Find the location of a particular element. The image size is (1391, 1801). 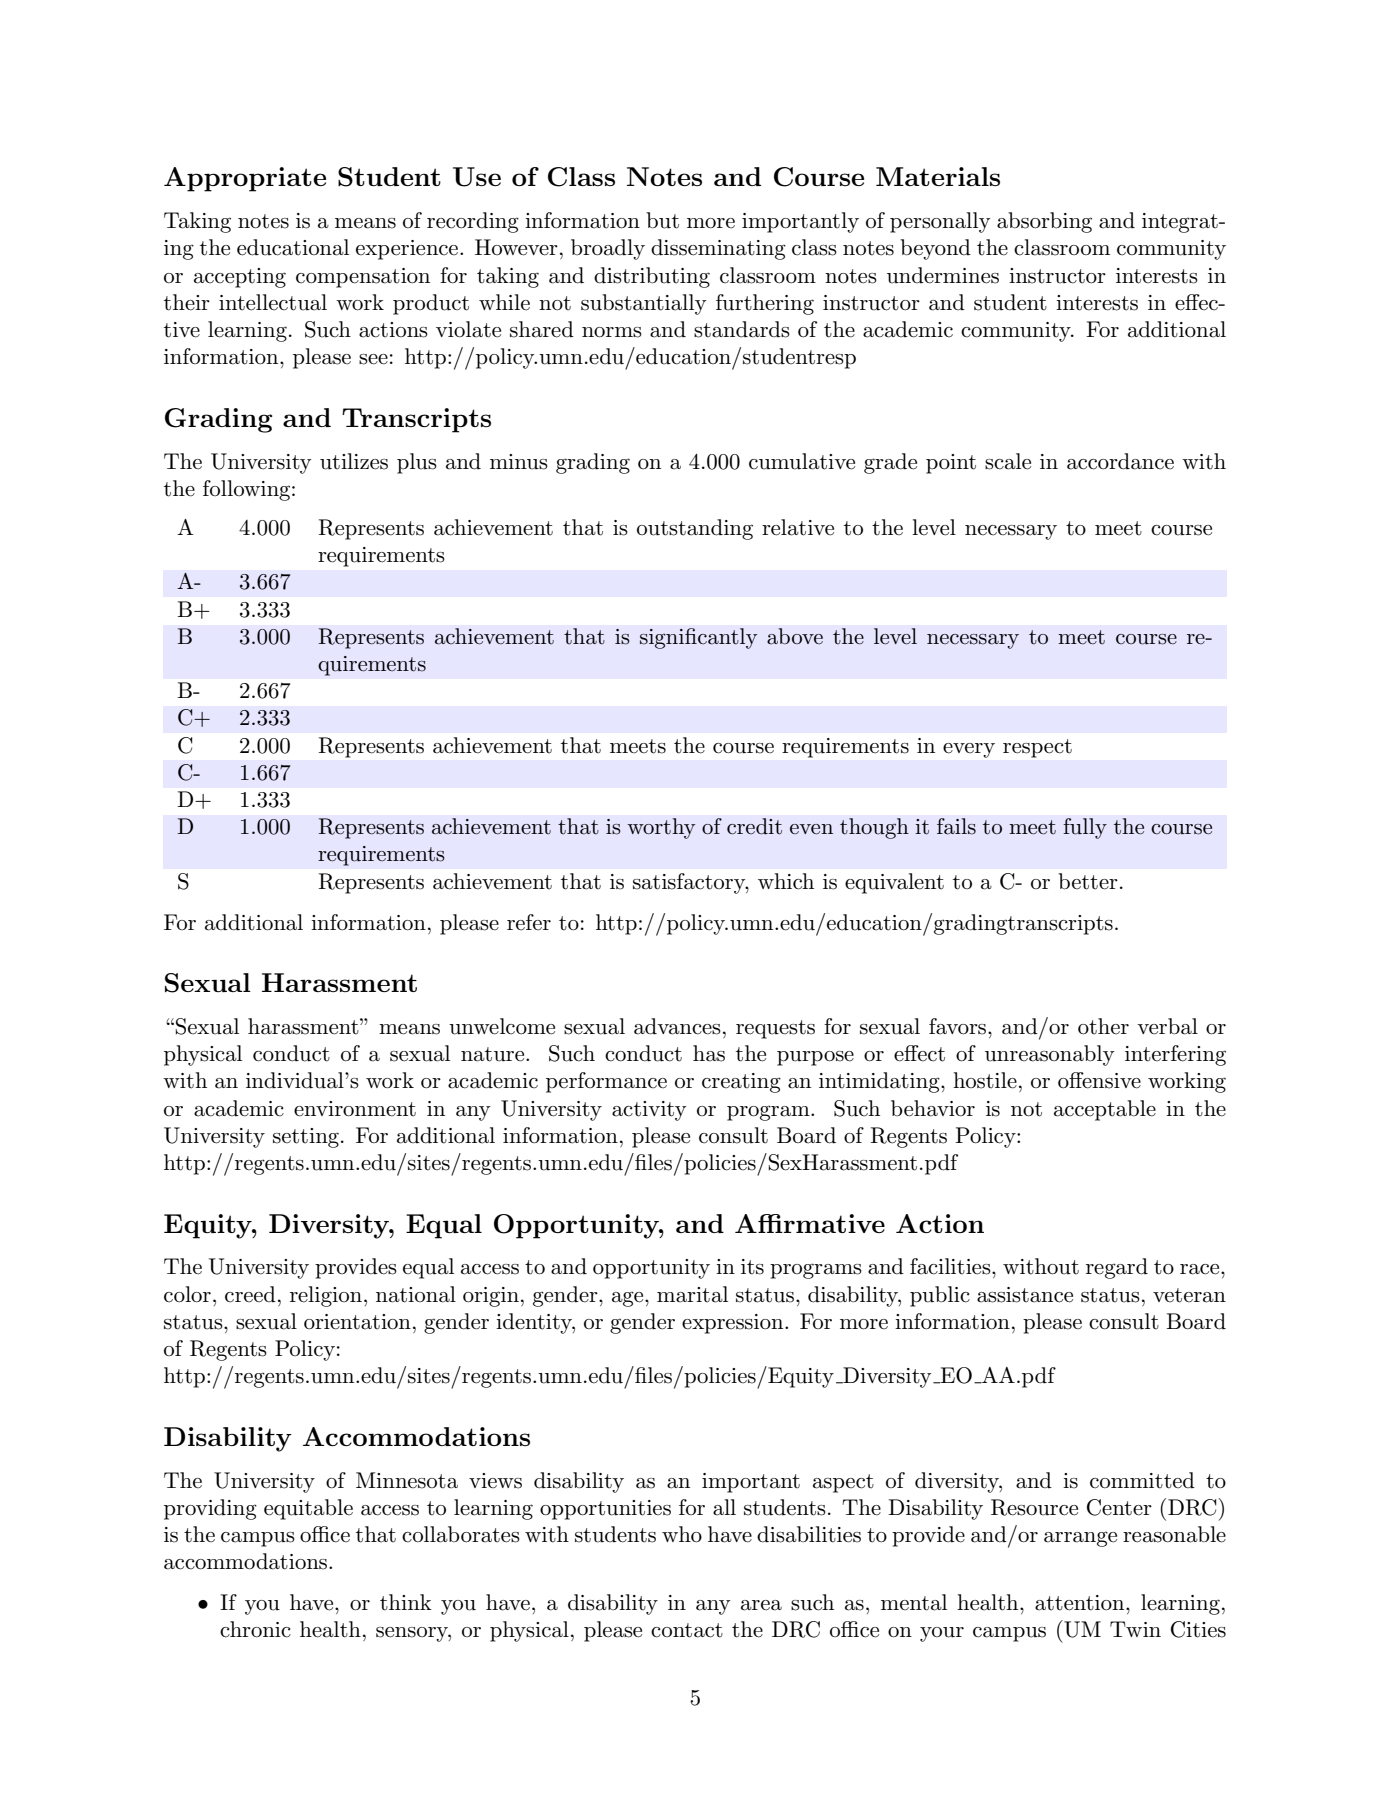

refer is located at coordinates (529, 922).
